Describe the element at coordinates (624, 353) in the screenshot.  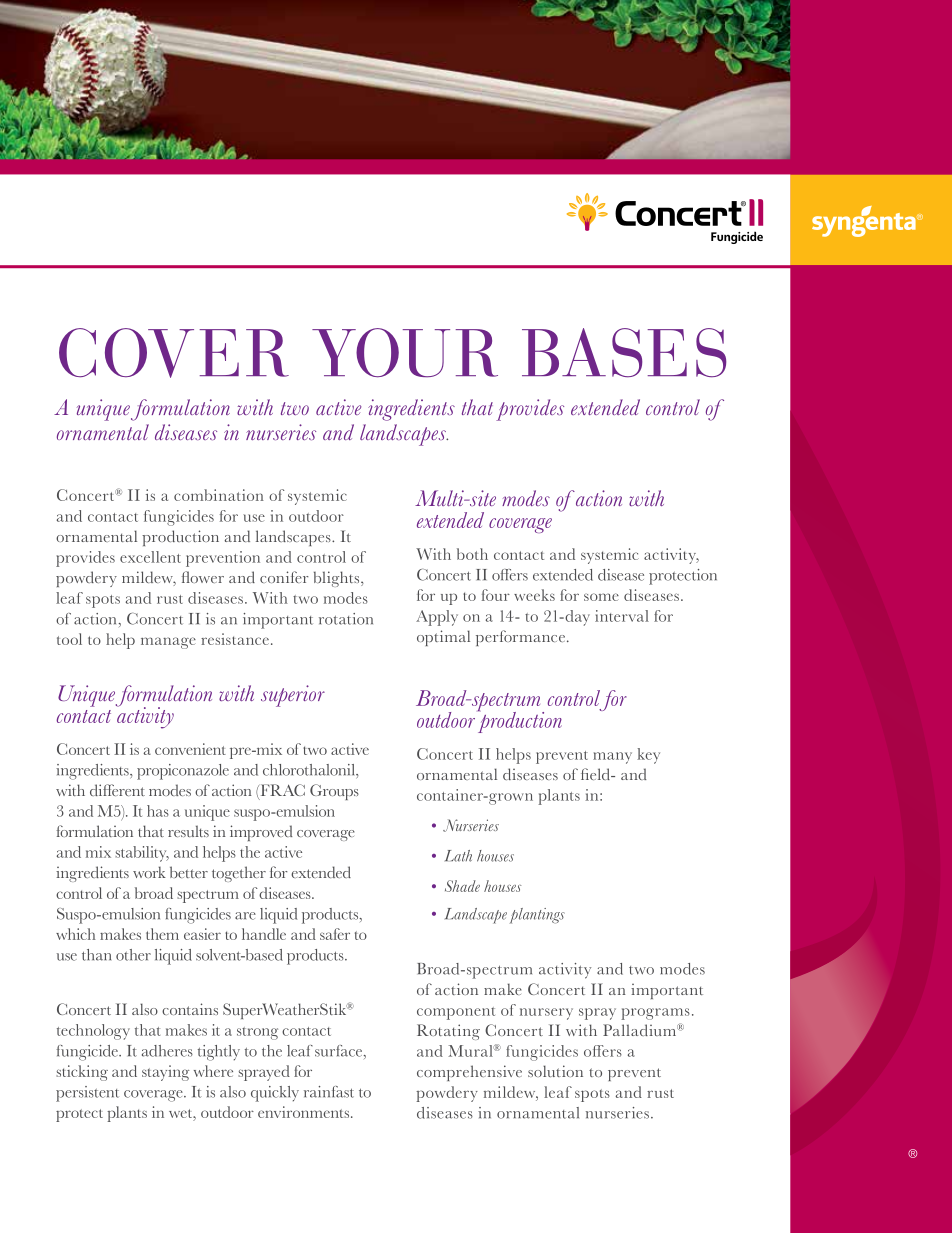
I see `BASES` at that location.
